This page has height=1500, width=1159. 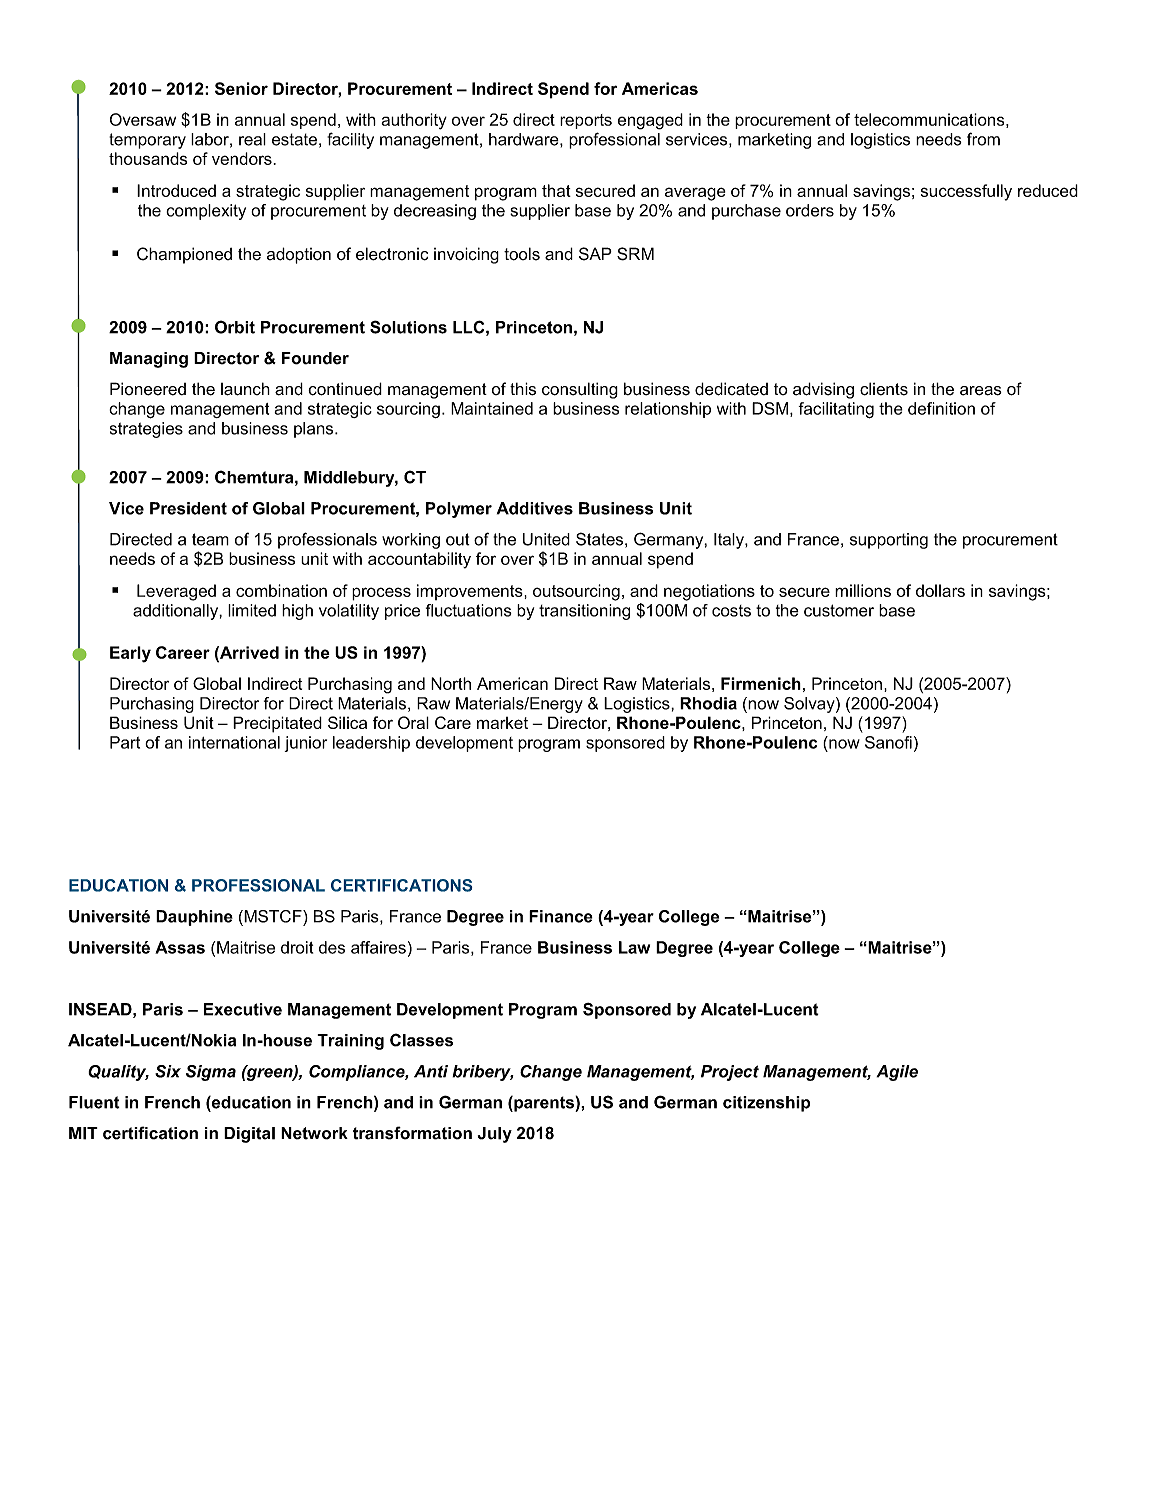 What do you see at coordinates (983, 139) in the page?
I see `from` at bounding box center [983, 139].
